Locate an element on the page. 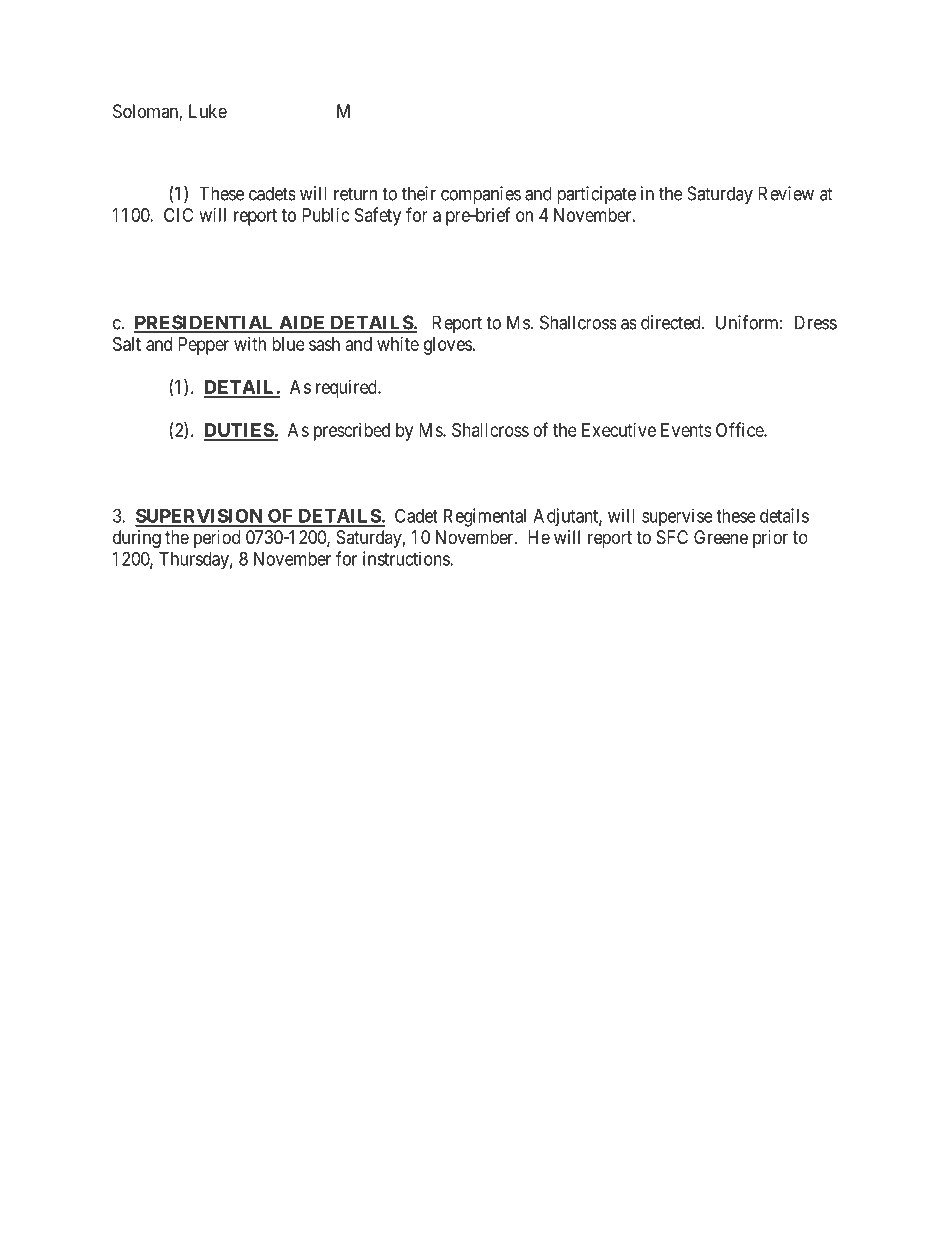 This image has height=1233, width=952. CIC is located at coordinates (178, 215).
